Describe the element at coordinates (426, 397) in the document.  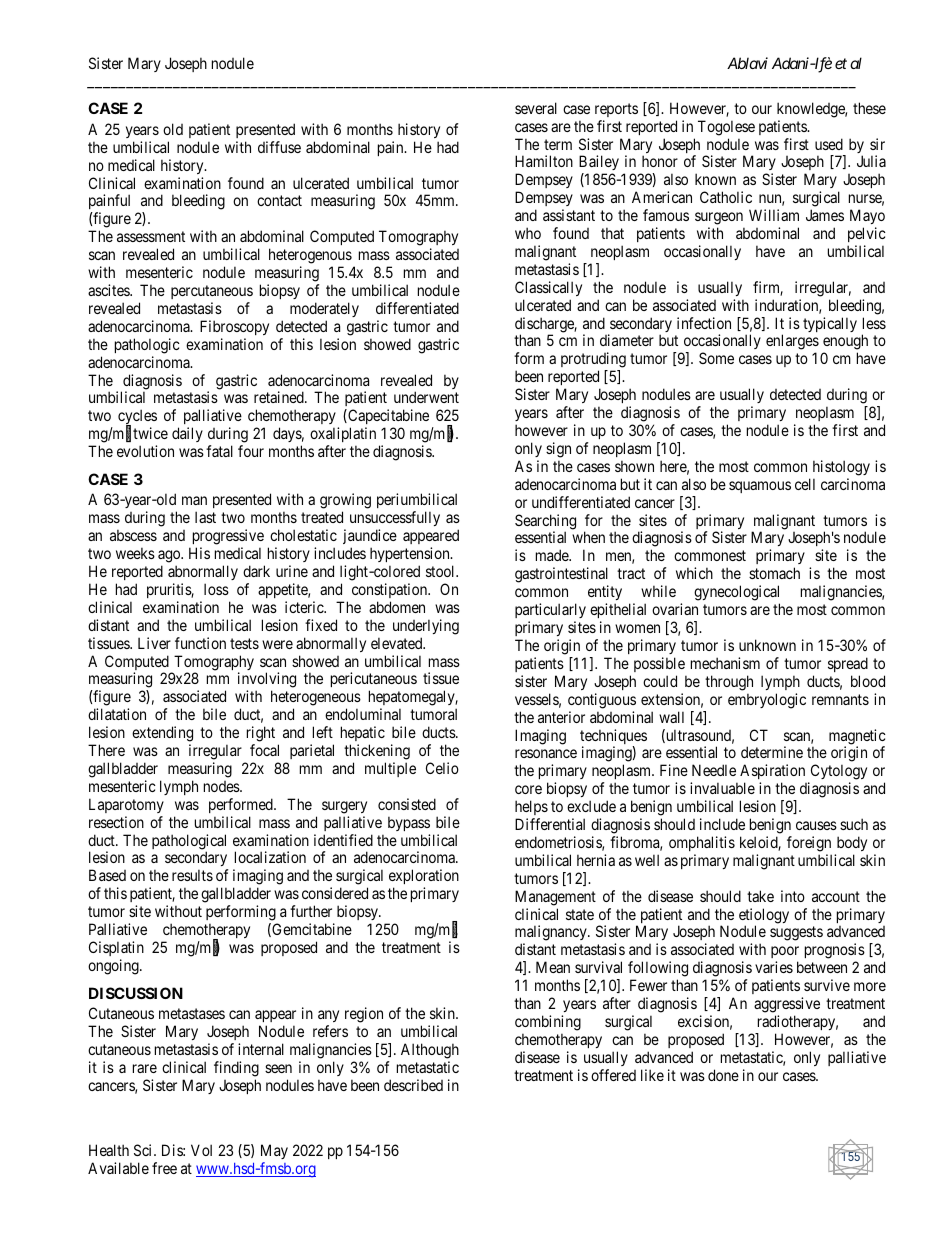
I see `underwent` at that location.
